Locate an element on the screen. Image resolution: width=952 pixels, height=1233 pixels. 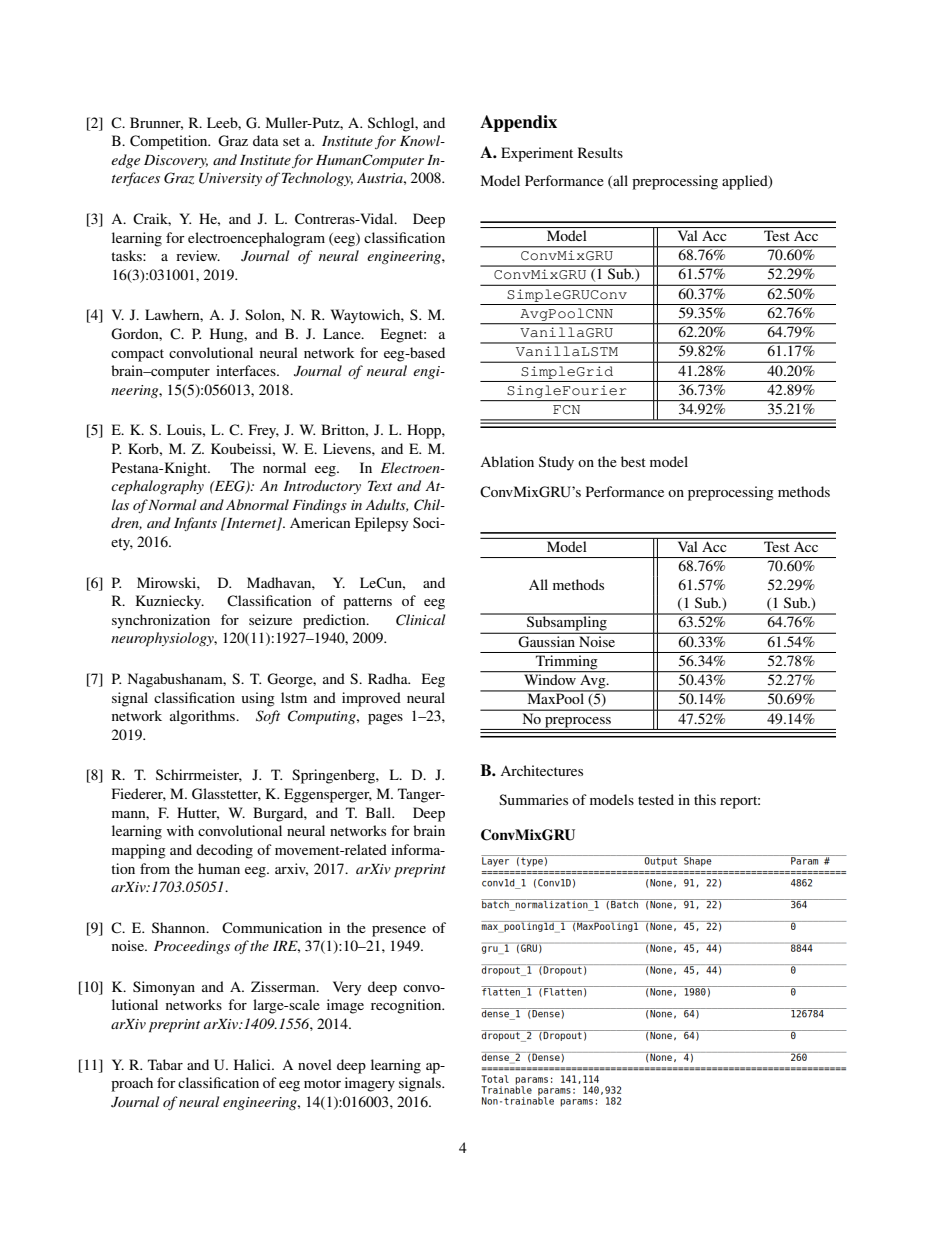
novel is located at coordinates (315, 1064).
